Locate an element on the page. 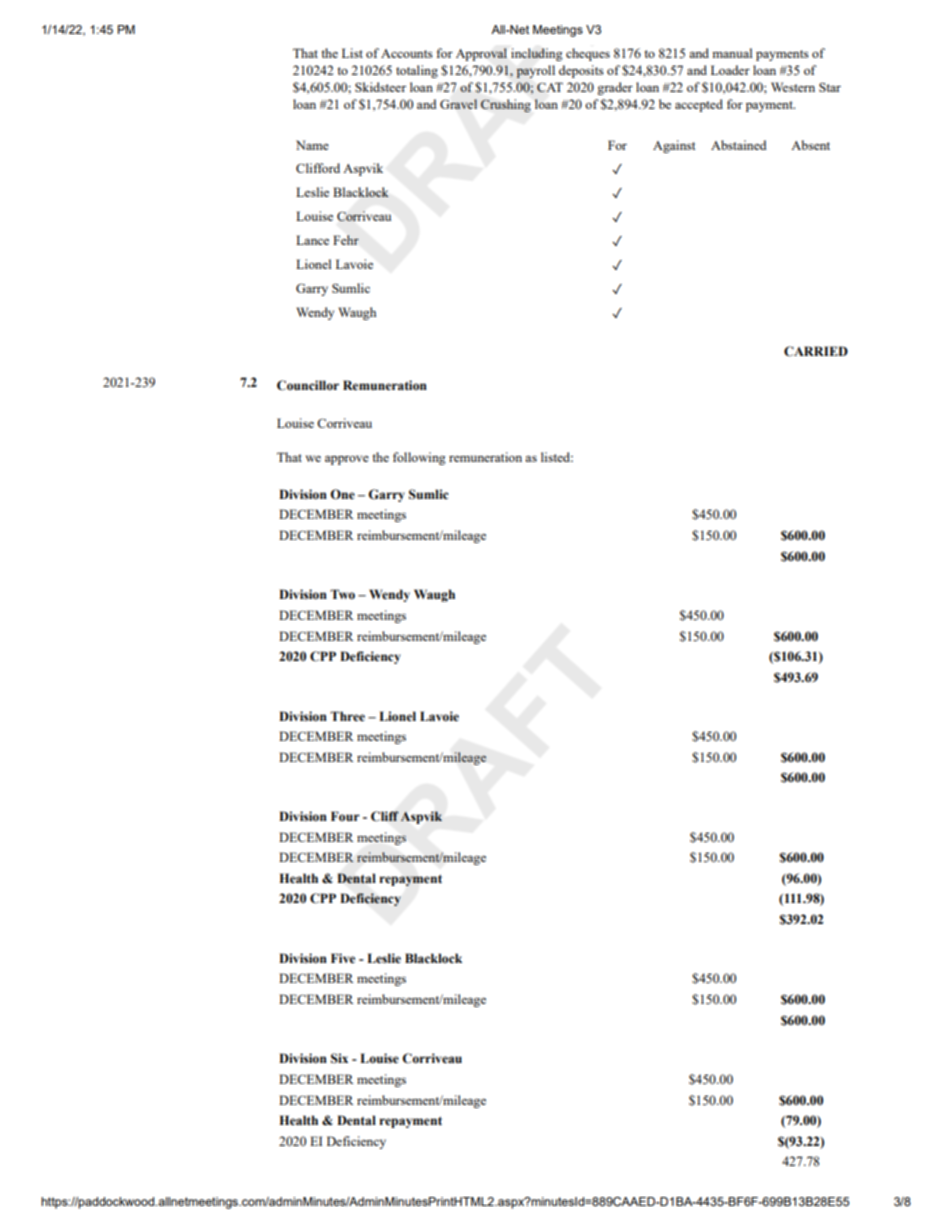 The width and height of the page is (952, 1232). Six is located at coordinates (339, 1058).
